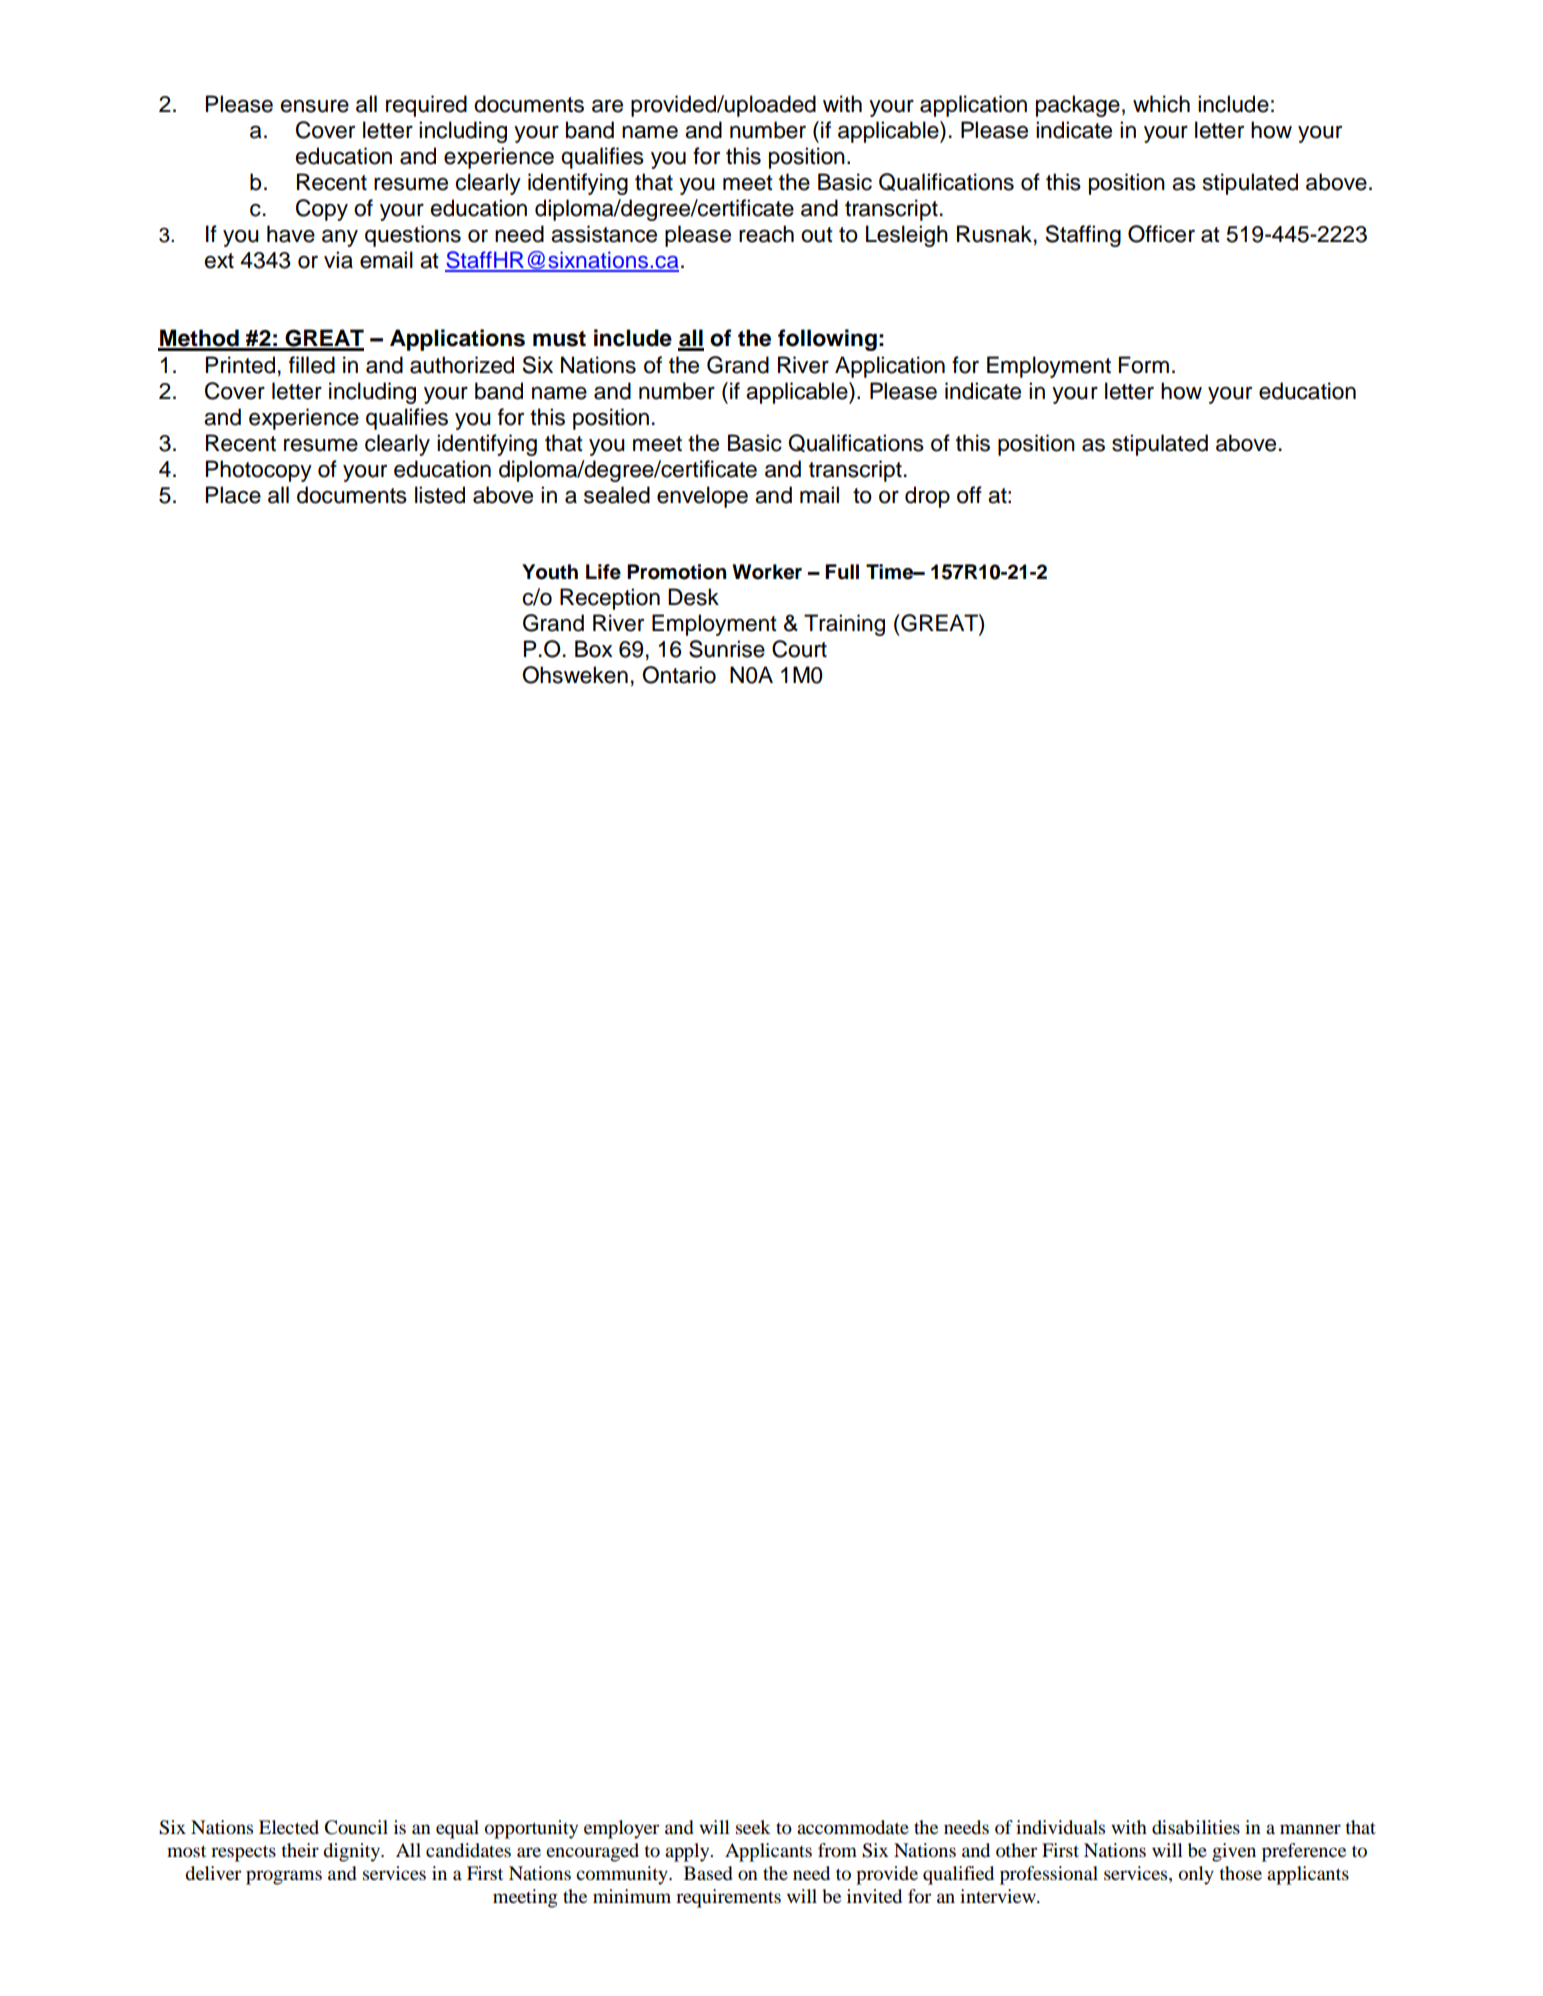 The height and width of the image is (1996, 1543). I want to click on disabilities, so click(1196, 1827).
